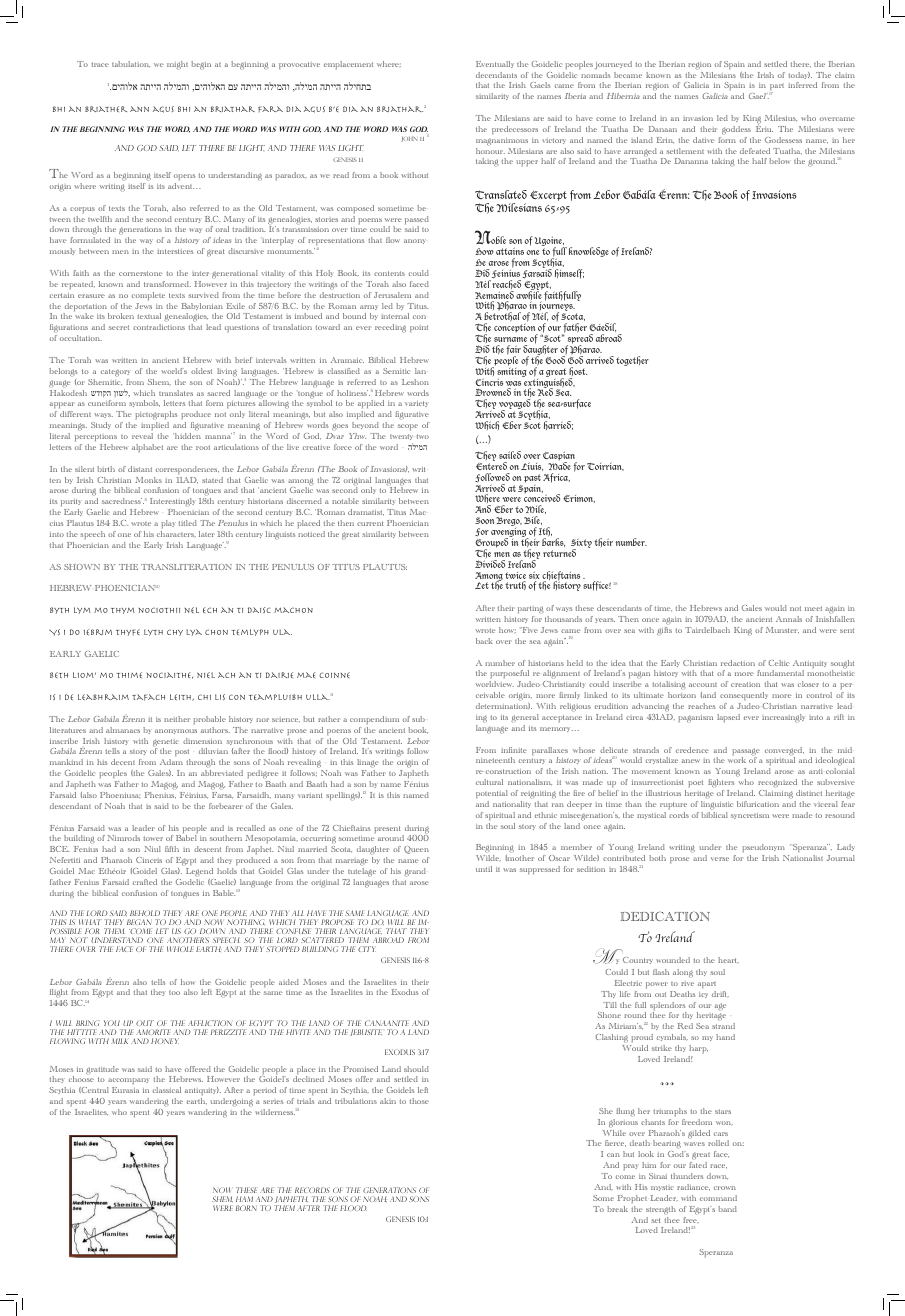 The width and height of the screenshot is (905, 1316). What do you see at coordinates (147, 448) in the screenshot?
I see `alphabet` at bounding box center [147, 448].
